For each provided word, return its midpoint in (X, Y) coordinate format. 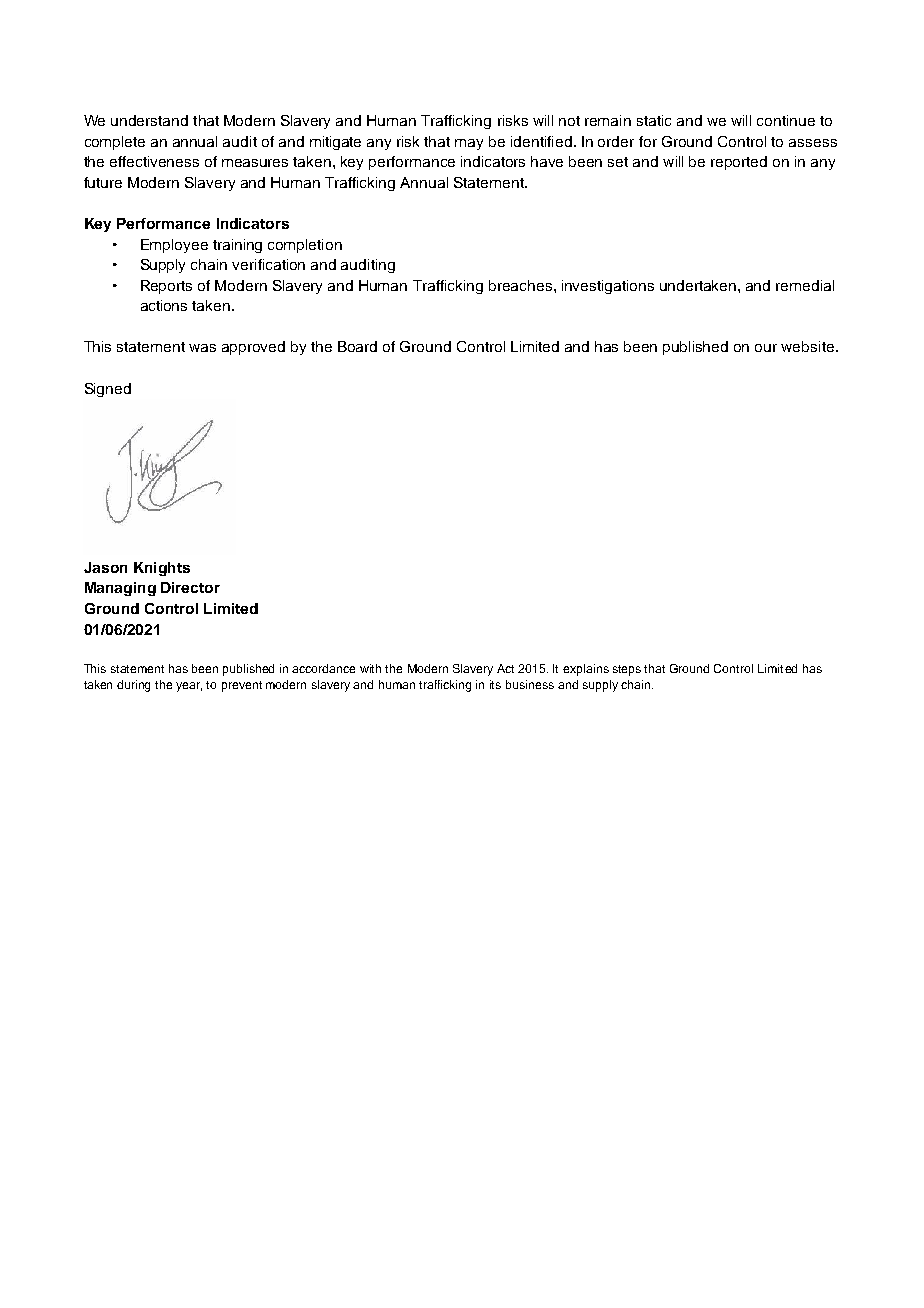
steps (627, 670)
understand (149, 120)
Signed (108, 390)
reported (739, 163)
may (469, 144)
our (766, 348)
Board (357, 346)
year (189, 687)
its (495, 684)
